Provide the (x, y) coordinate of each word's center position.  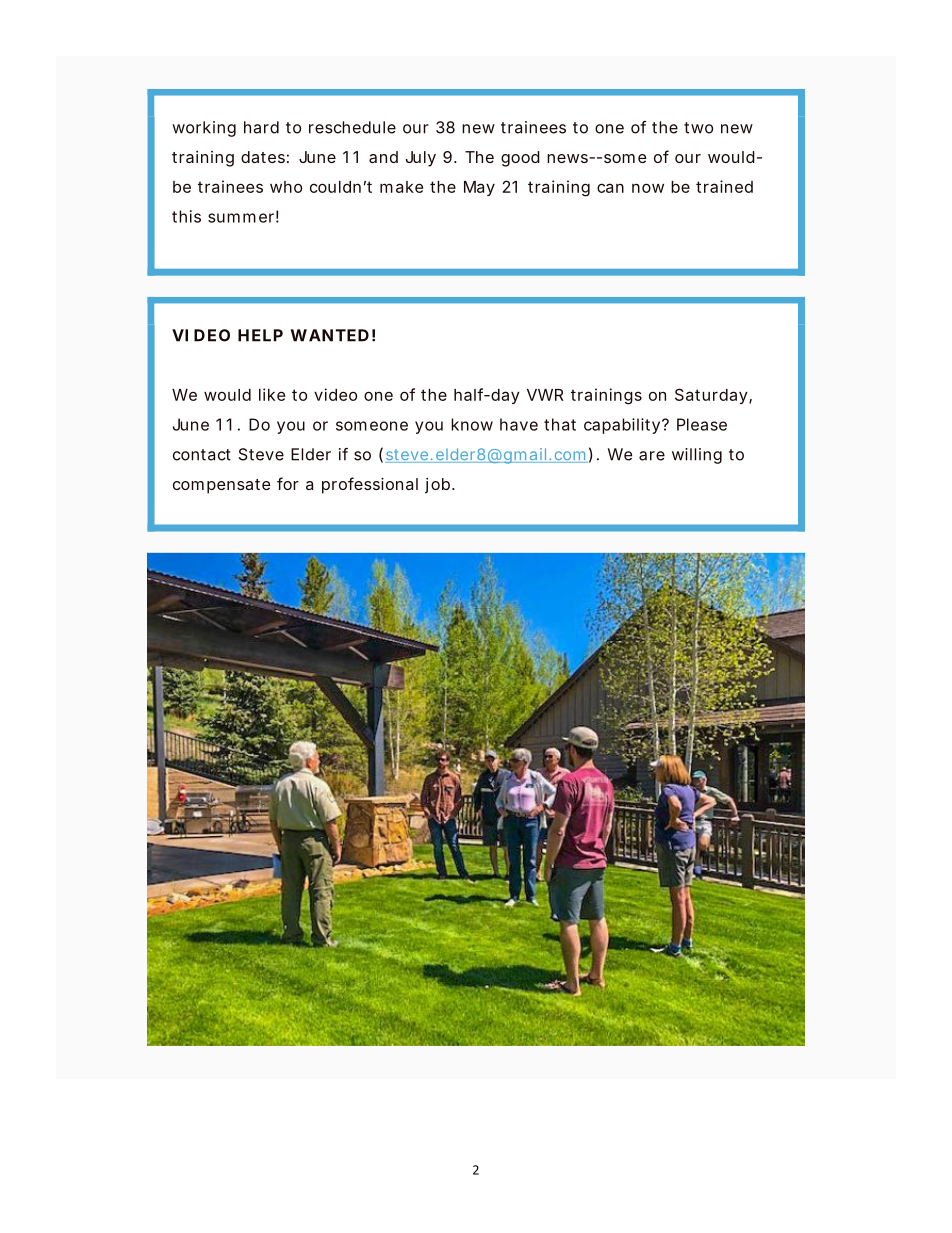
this (186, 216)
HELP (260, 335)
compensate (222, 486)
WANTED (330, 335)
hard (261, 127)
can (610, 188)
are (652, 456)
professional (370, 485)
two (698, 128)
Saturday (711, 396)
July (421, 159)
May (479, 188)
